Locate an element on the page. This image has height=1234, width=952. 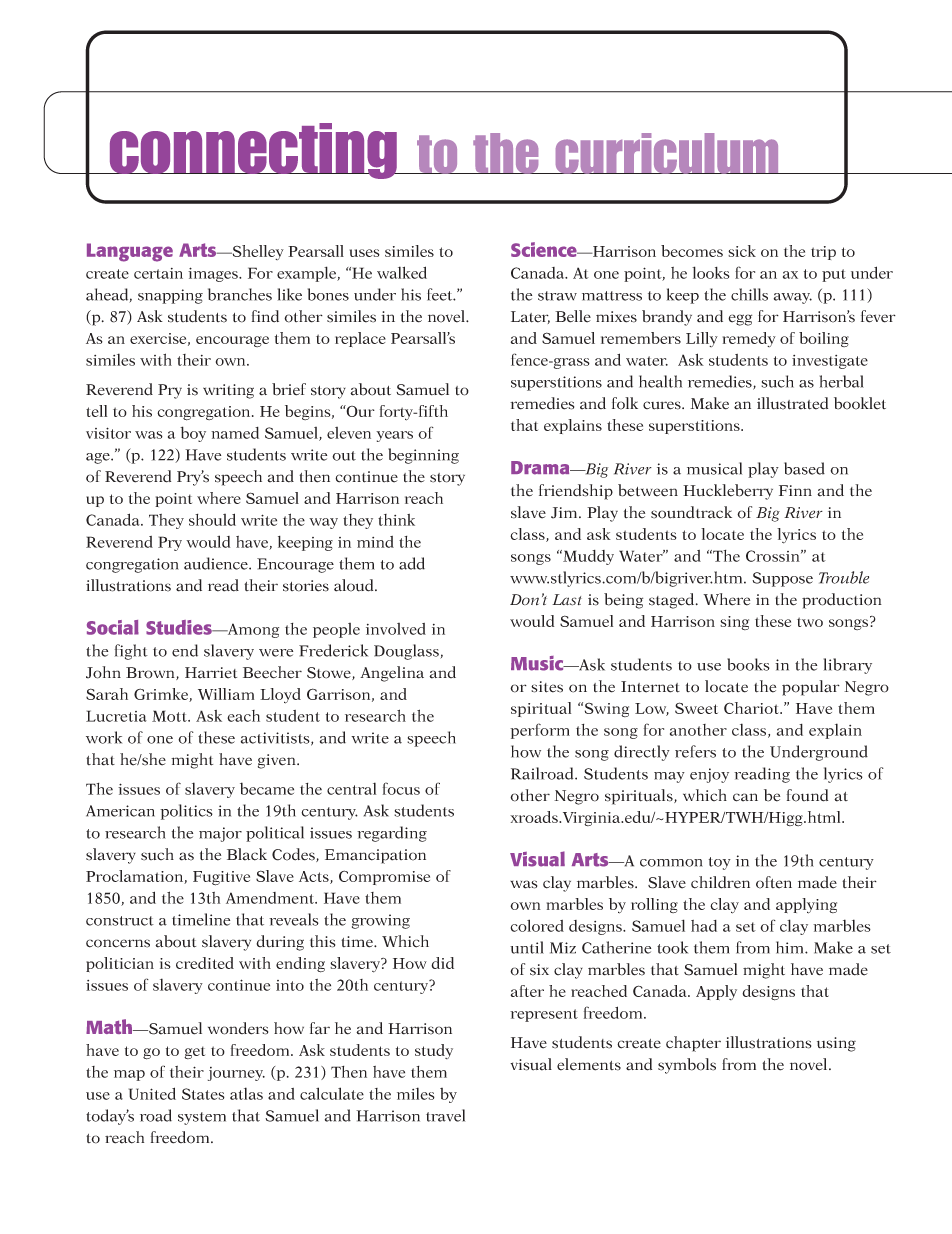
connecting is located at coordinates (253, 151).
